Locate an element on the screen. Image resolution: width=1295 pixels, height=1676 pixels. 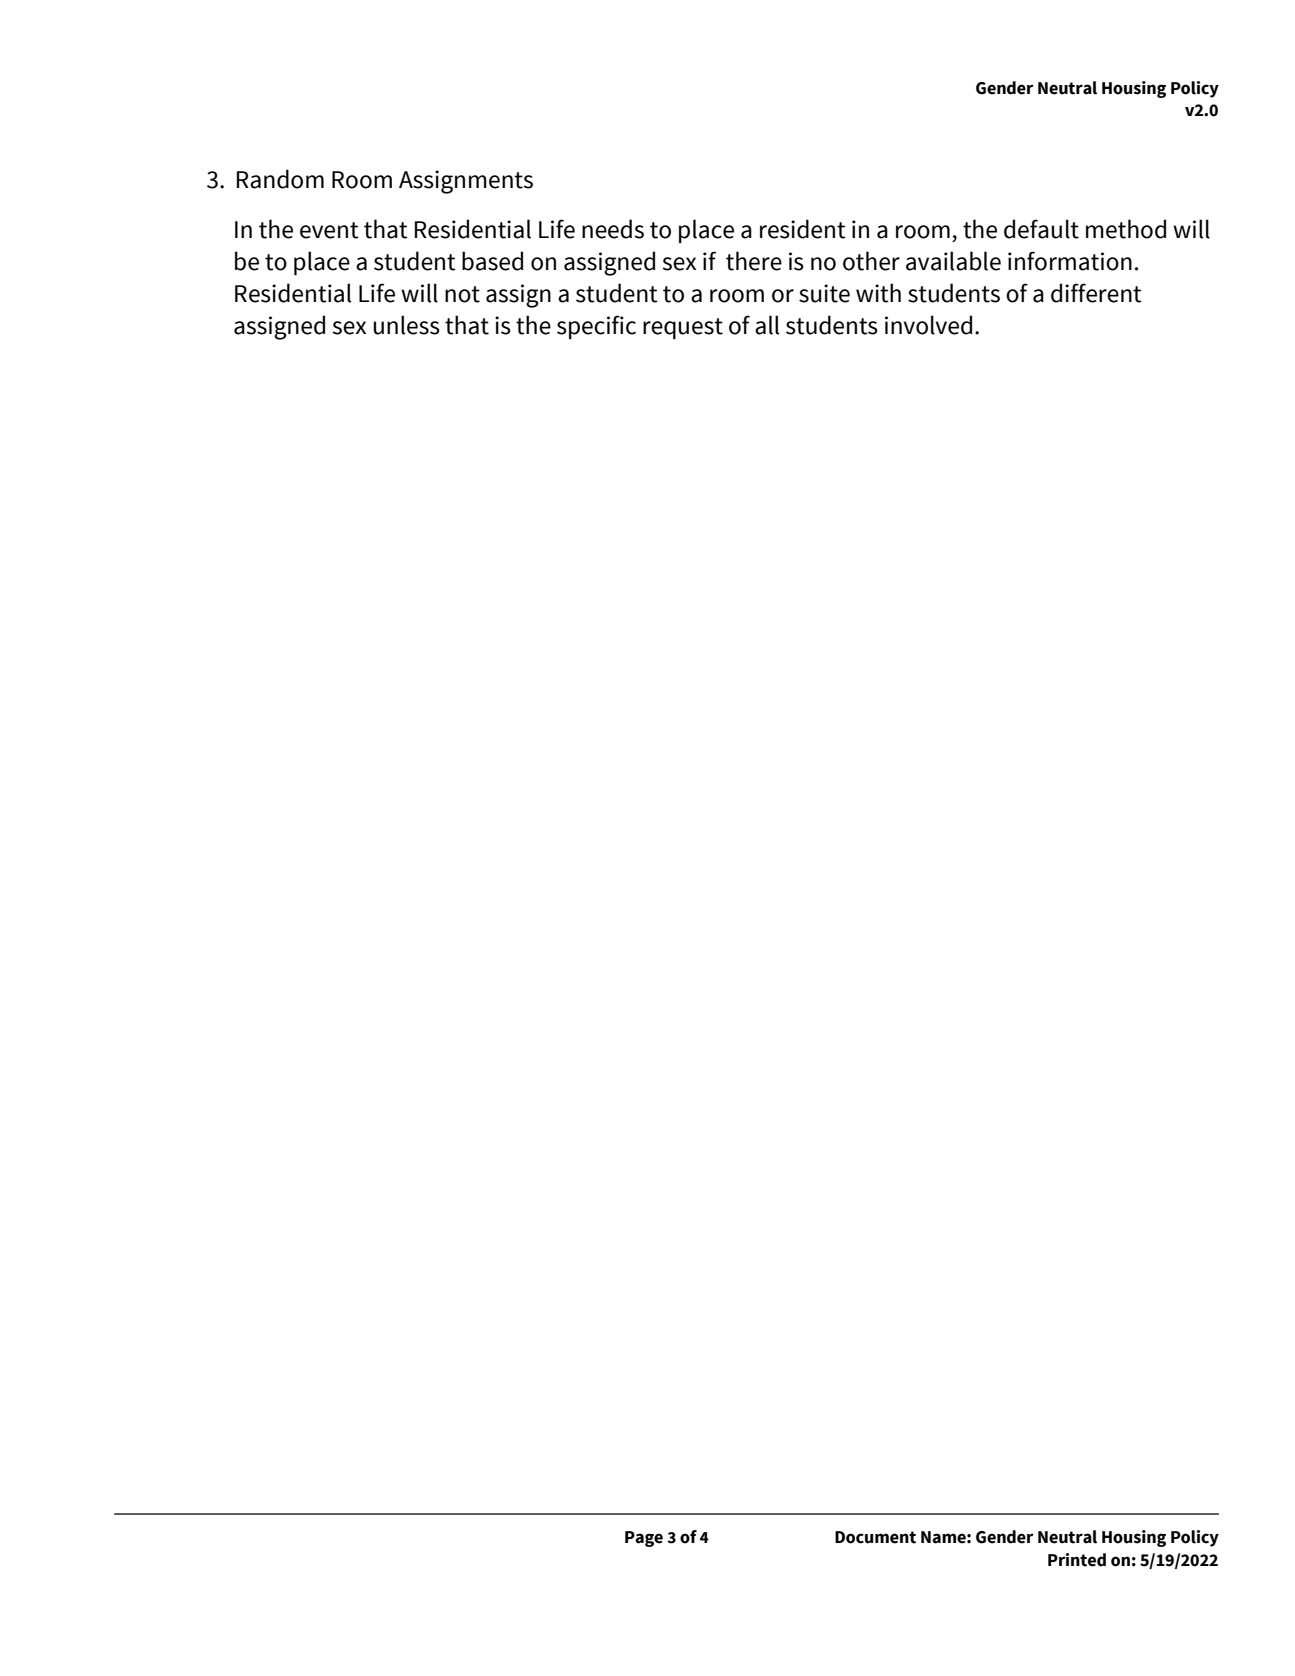
event is located at coordinates (329, 230).
